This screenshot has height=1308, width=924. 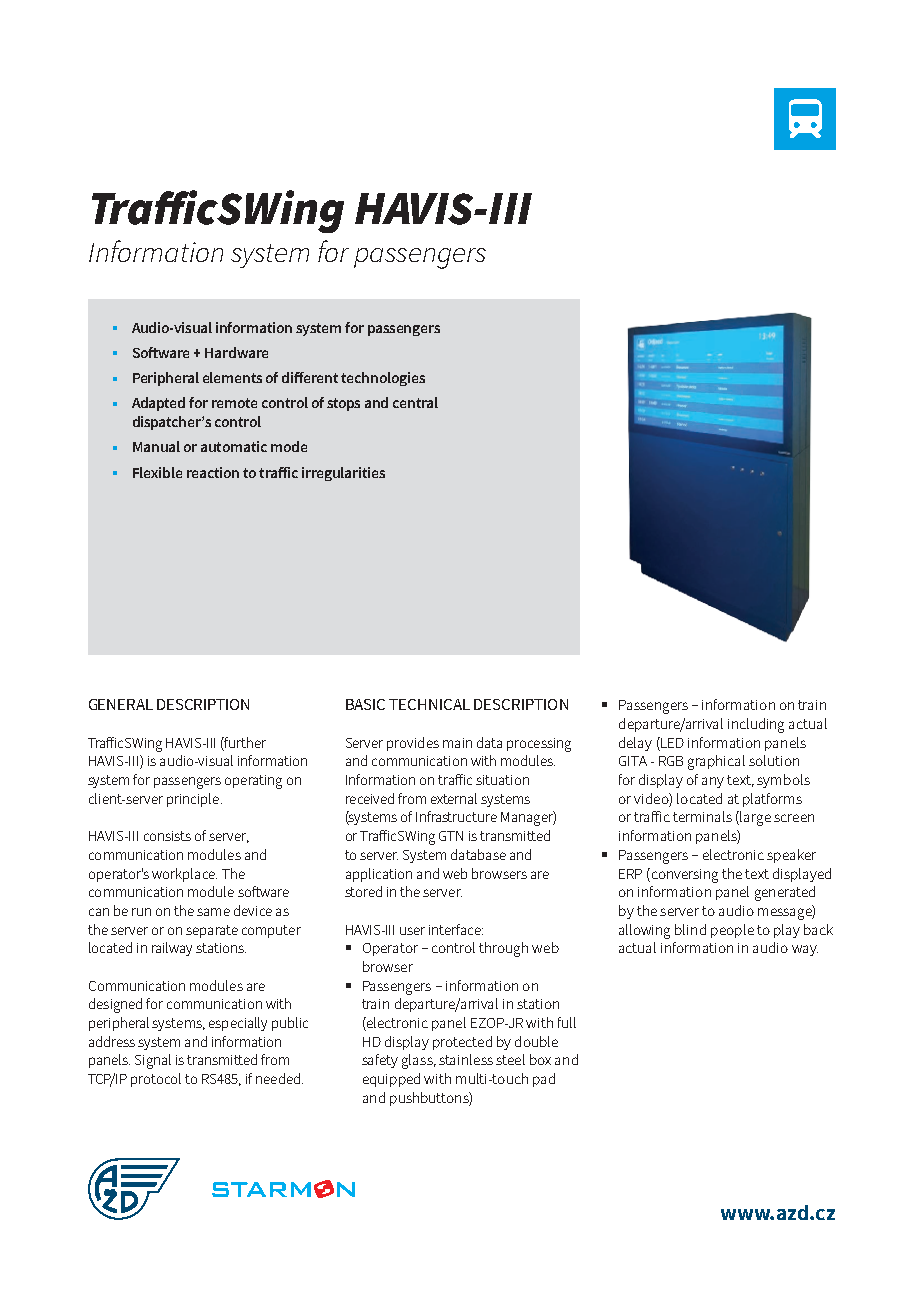 What do you see at coordinates (456, 816) in the screenshot?
I see `Infrastructure` at bounding box center [456, 816].
